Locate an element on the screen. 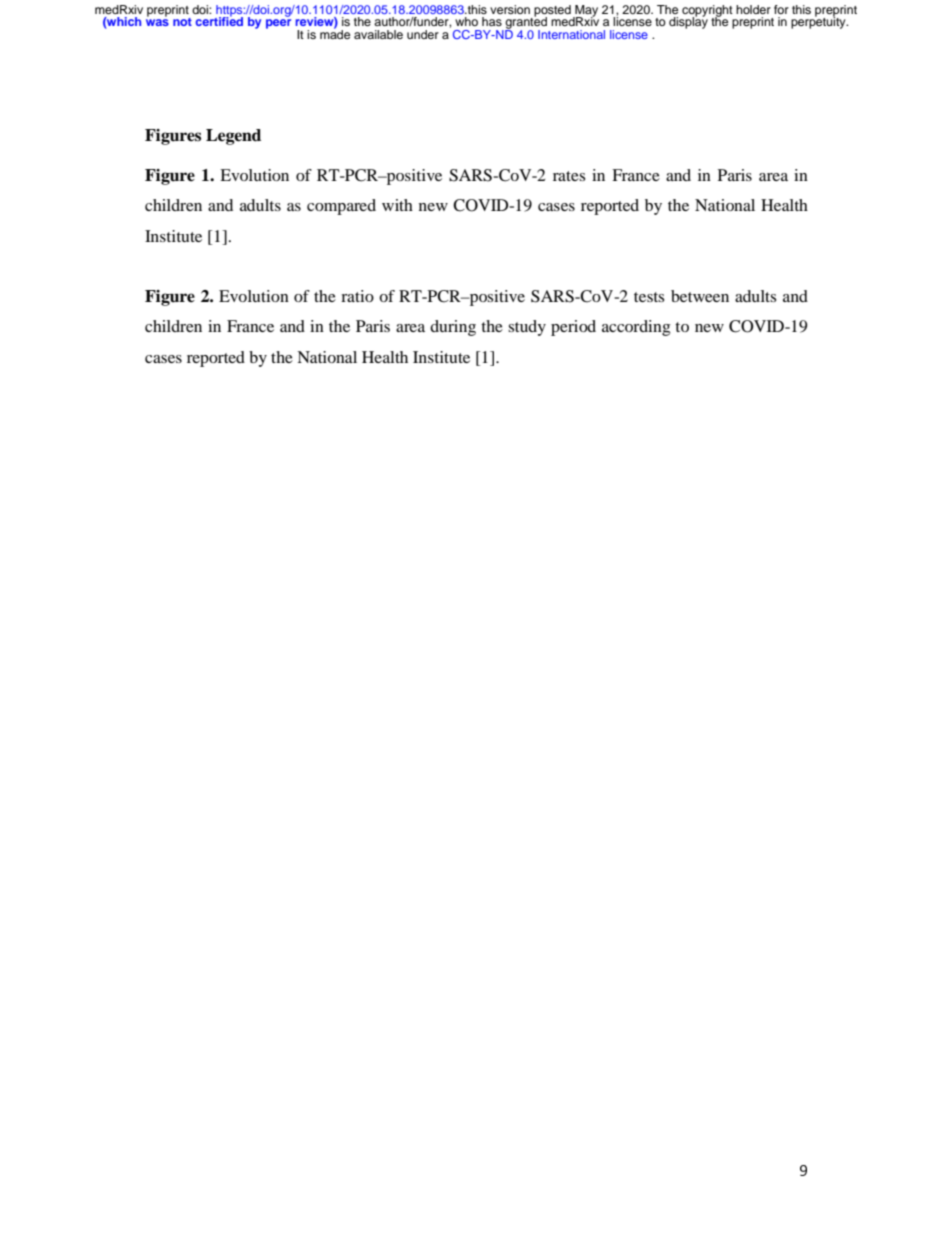  during is located at coordinates (453, 328).
